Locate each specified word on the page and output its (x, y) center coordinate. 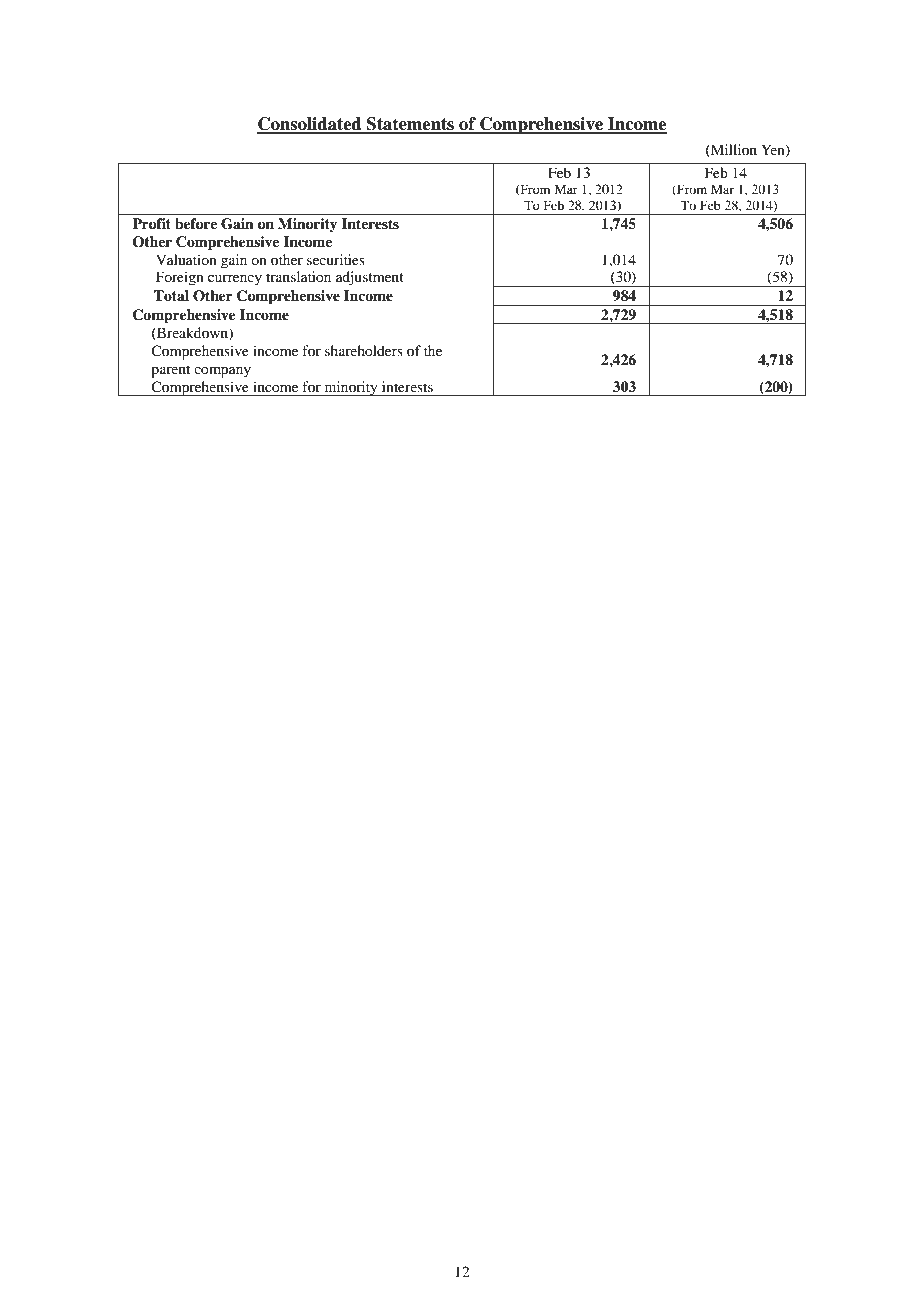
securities (336, 259)
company (222, 372)
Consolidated (310, 125)
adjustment (370, 278)
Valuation (186, 259)
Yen (774, 151)
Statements (411, 125)
